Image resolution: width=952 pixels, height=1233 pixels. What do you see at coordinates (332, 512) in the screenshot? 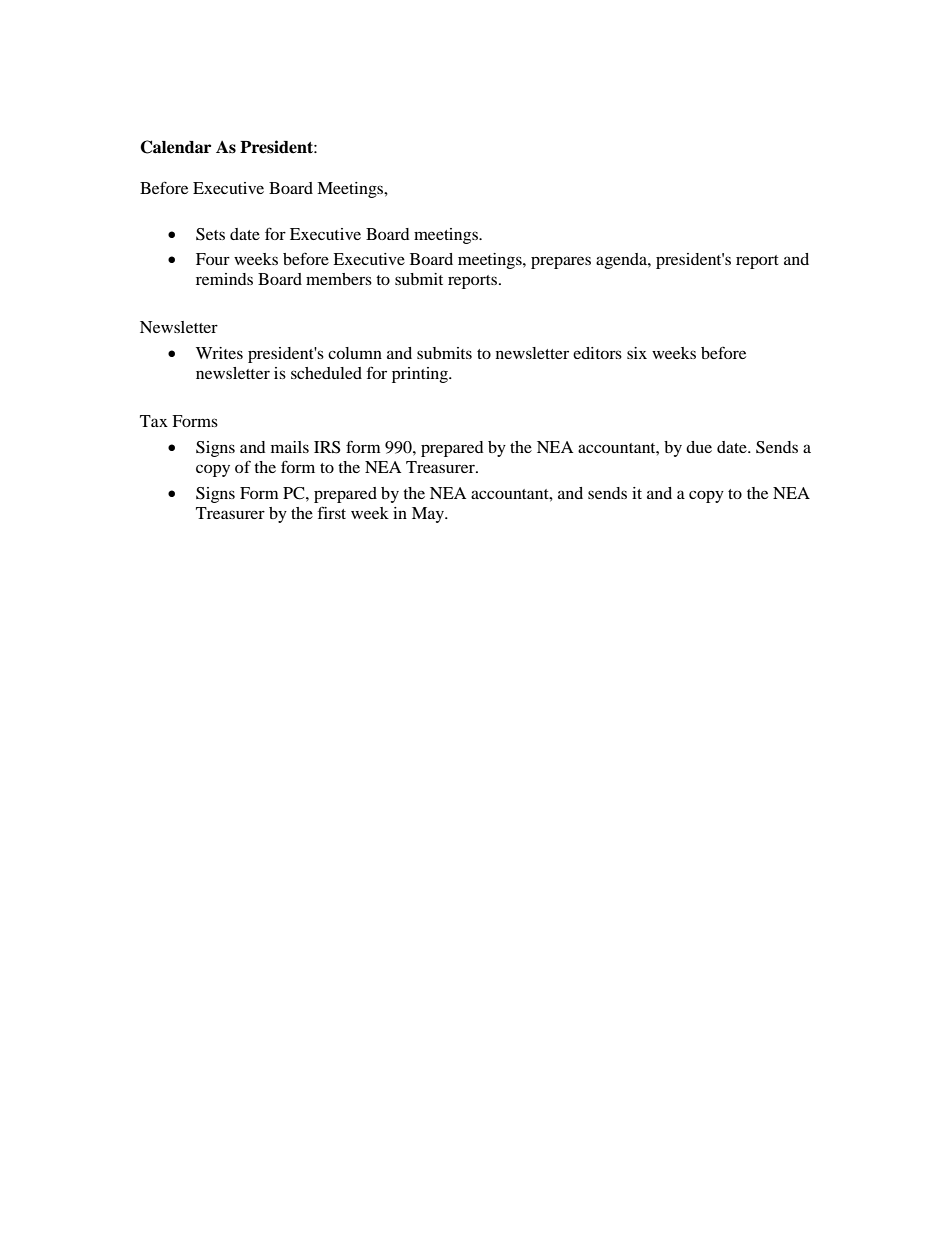
I see `first` at bounding box center [332, 512].
